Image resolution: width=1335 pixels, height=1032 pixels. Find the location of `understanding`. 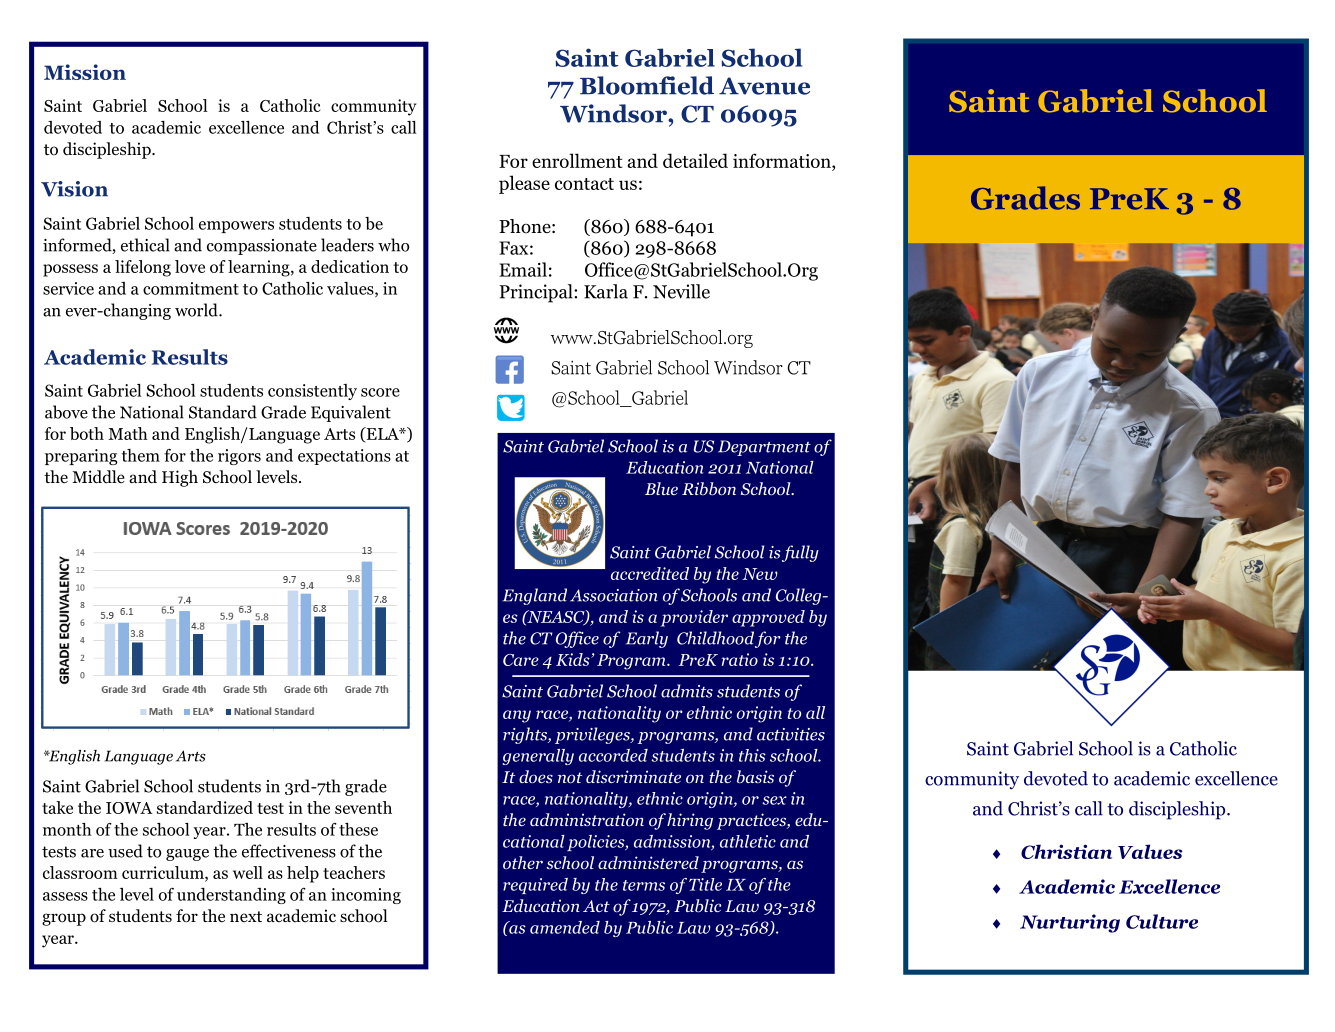

understanding is located at coordinates (231, 896).
